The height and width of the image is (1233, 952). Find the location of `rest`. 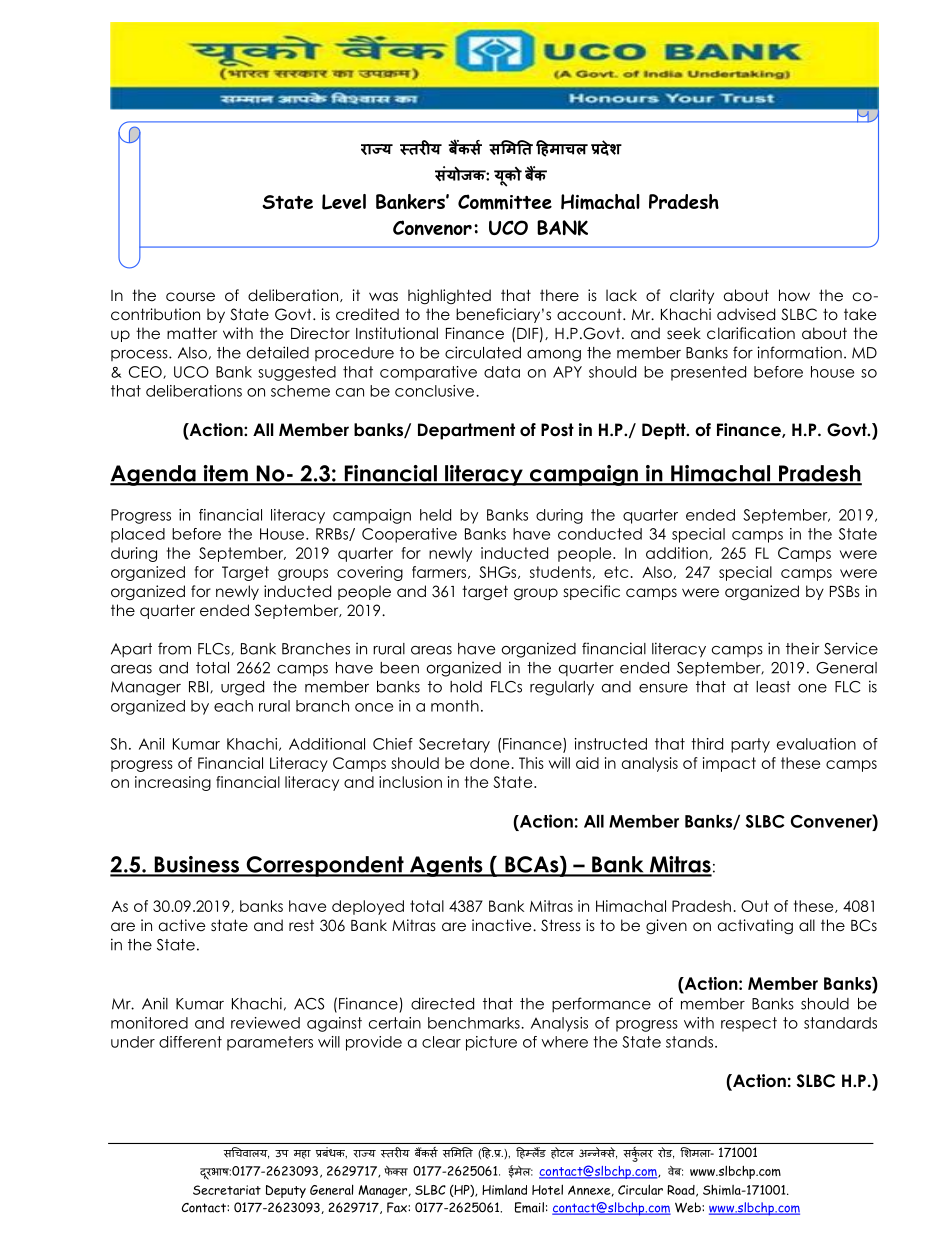

rest is located at coordinates (301, 926).
